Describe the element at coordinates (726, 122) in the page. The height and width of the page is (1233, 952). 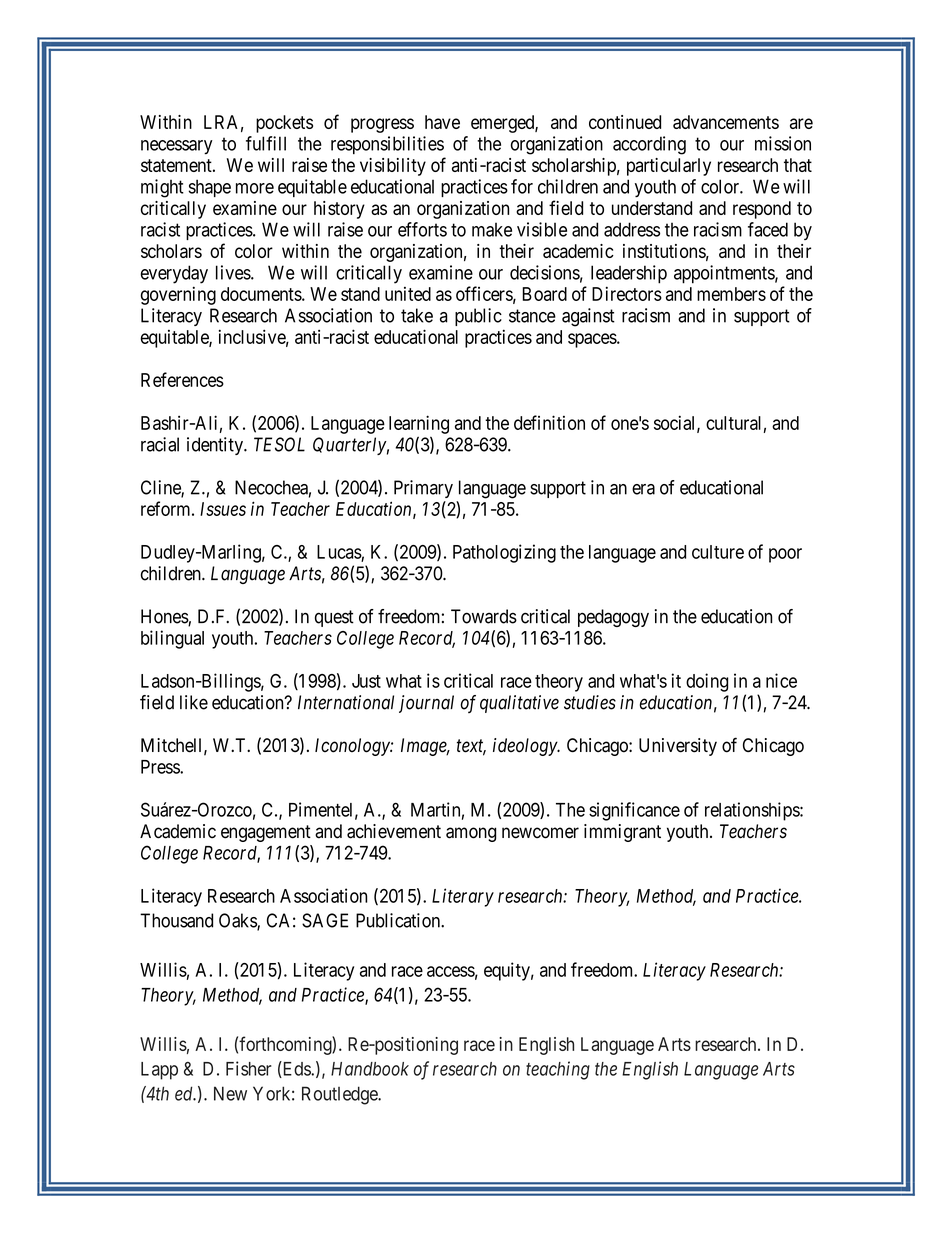
I see `advancements` at that location.
